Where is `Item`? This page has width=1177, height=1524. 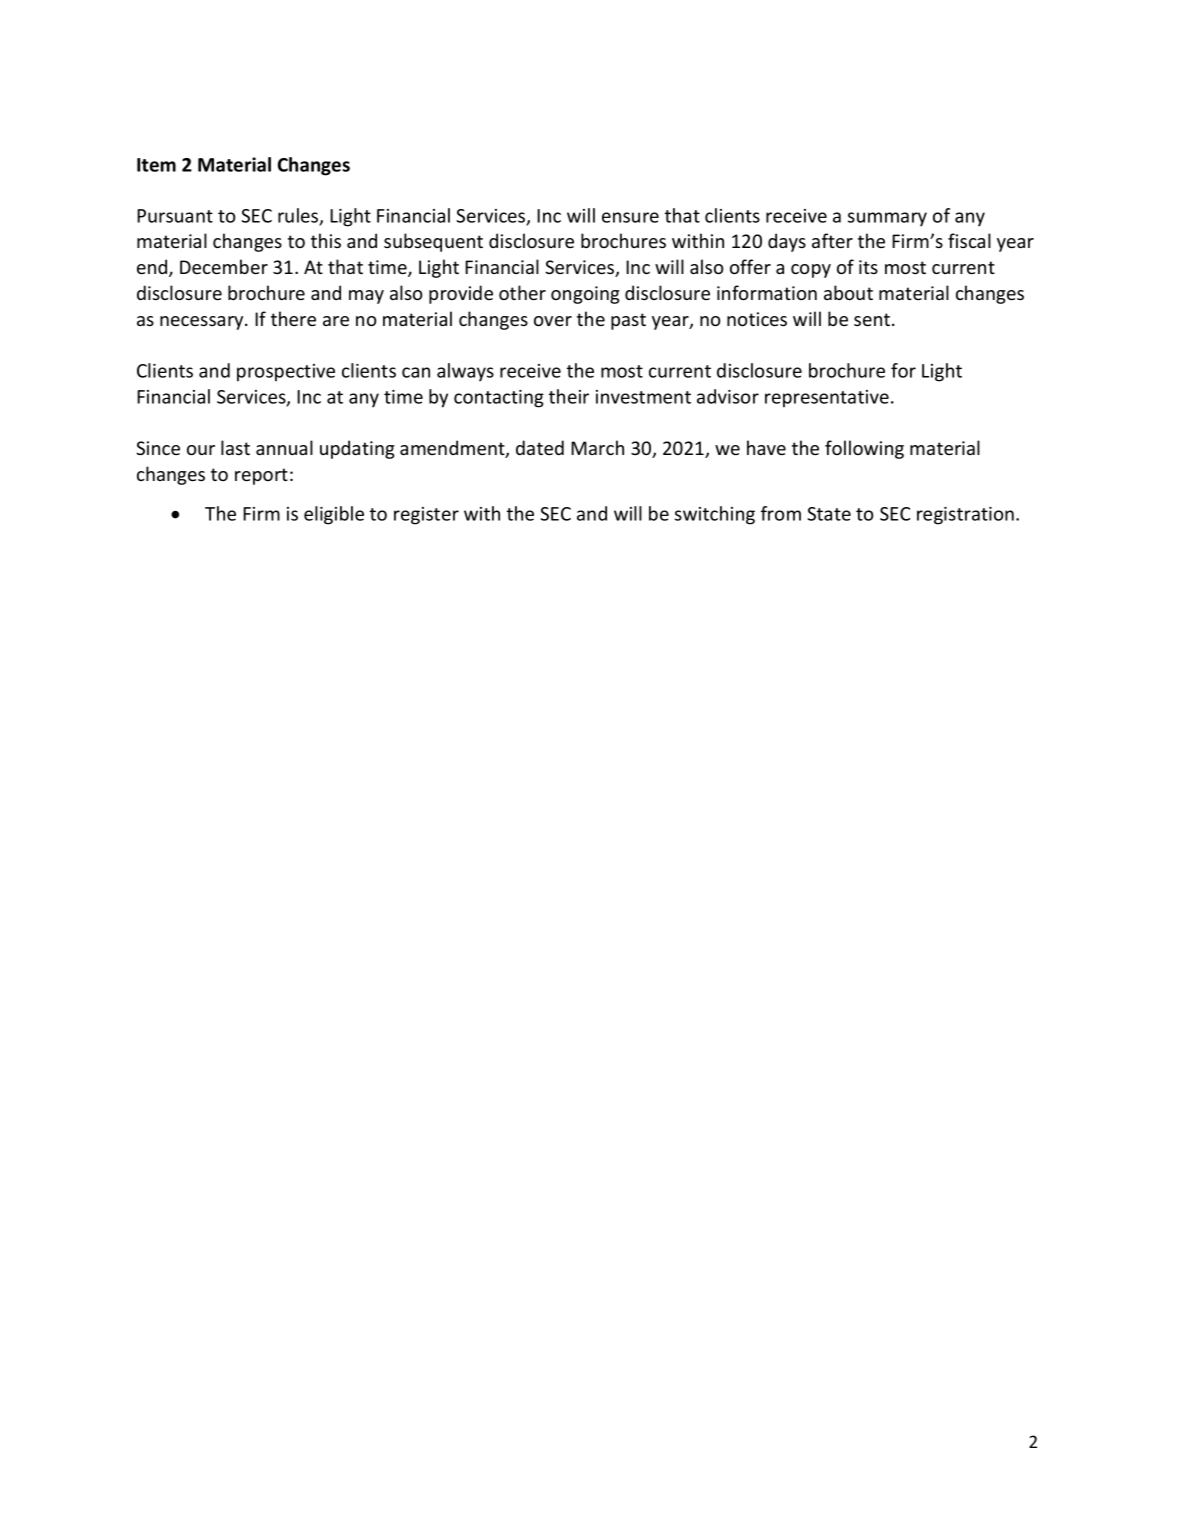
Item is located at coordinates (156, 165).
